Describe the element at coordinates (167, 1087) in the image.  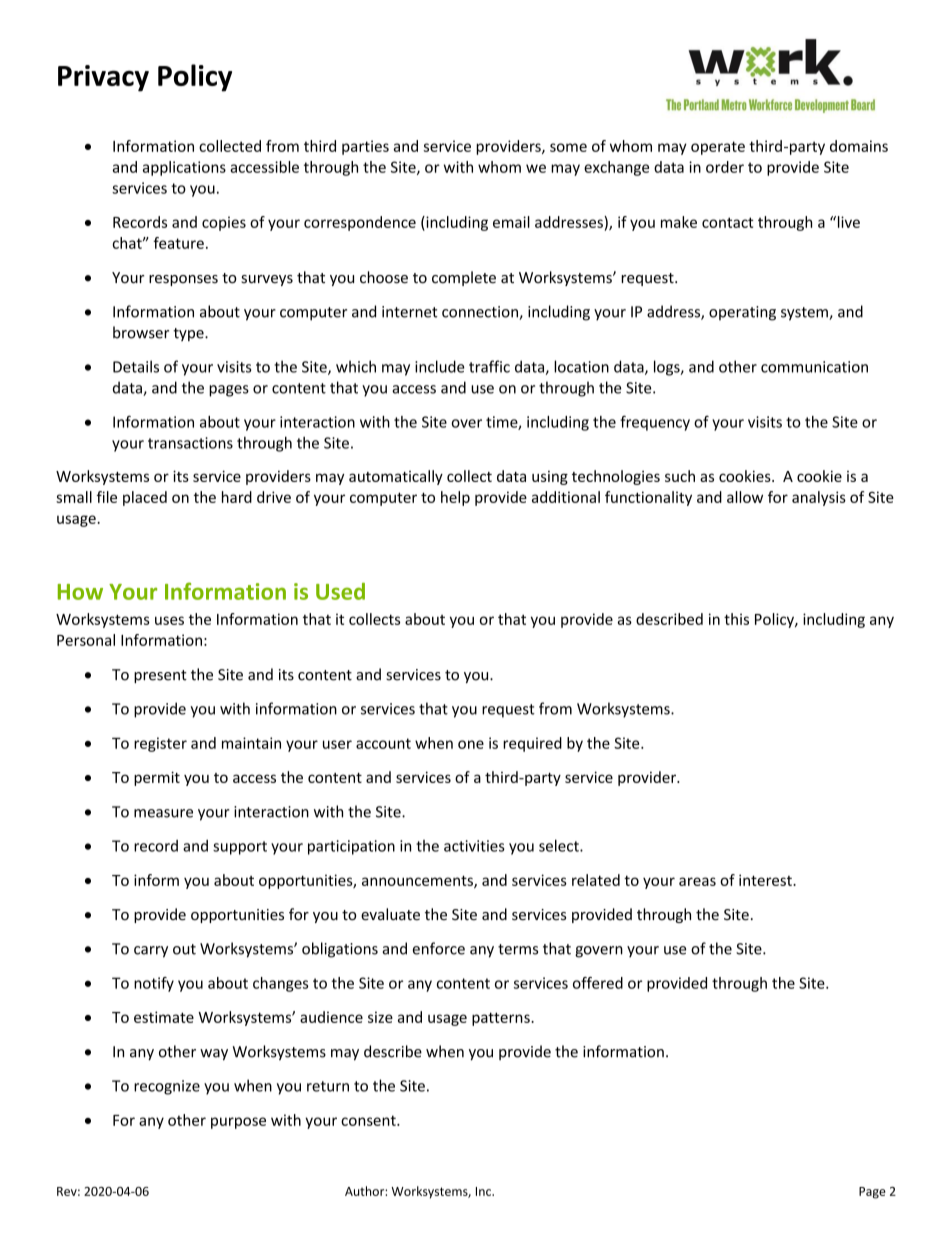
I see `recognize` at that location.
